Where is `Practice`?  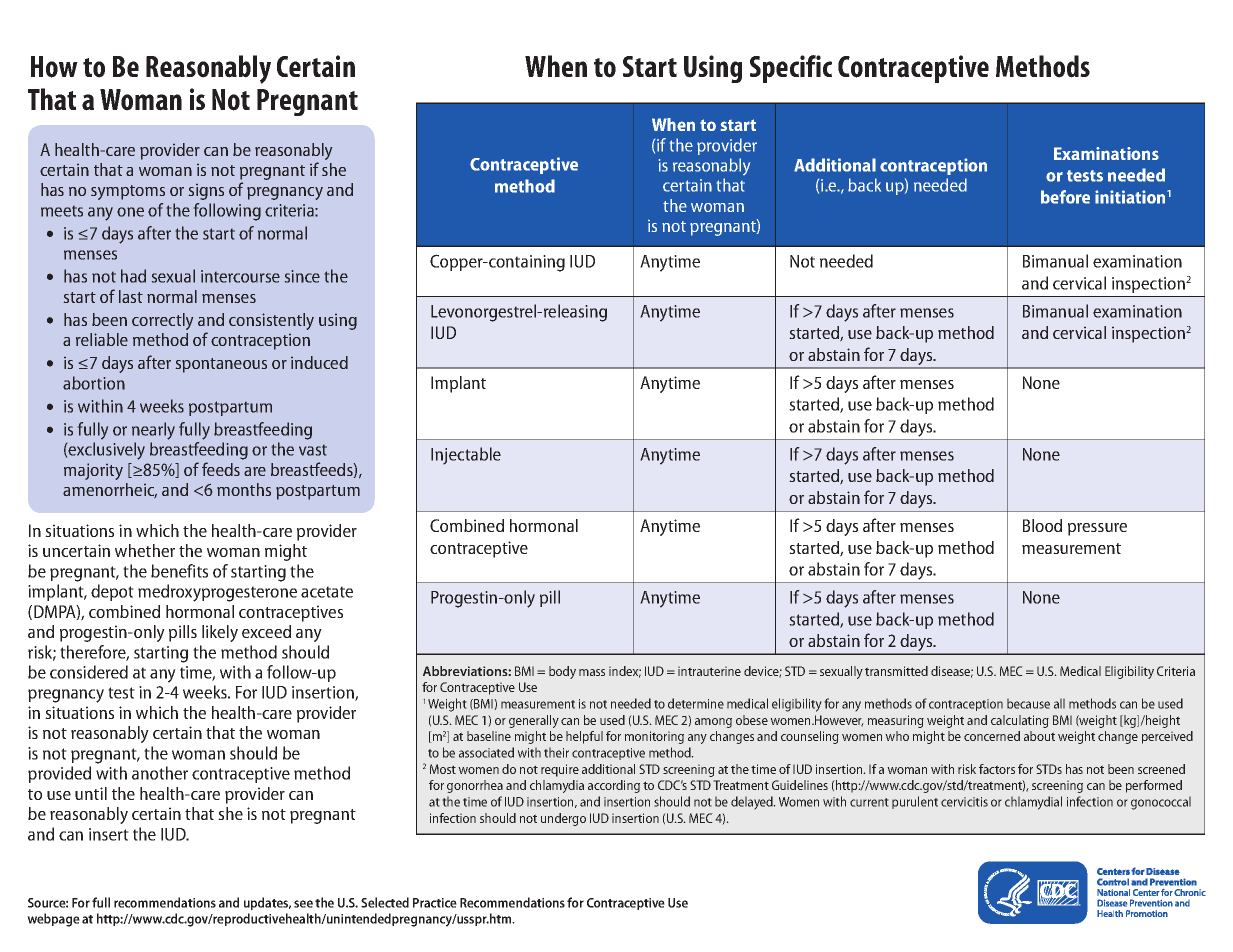
Practice is located at coordinates (435, 903).
